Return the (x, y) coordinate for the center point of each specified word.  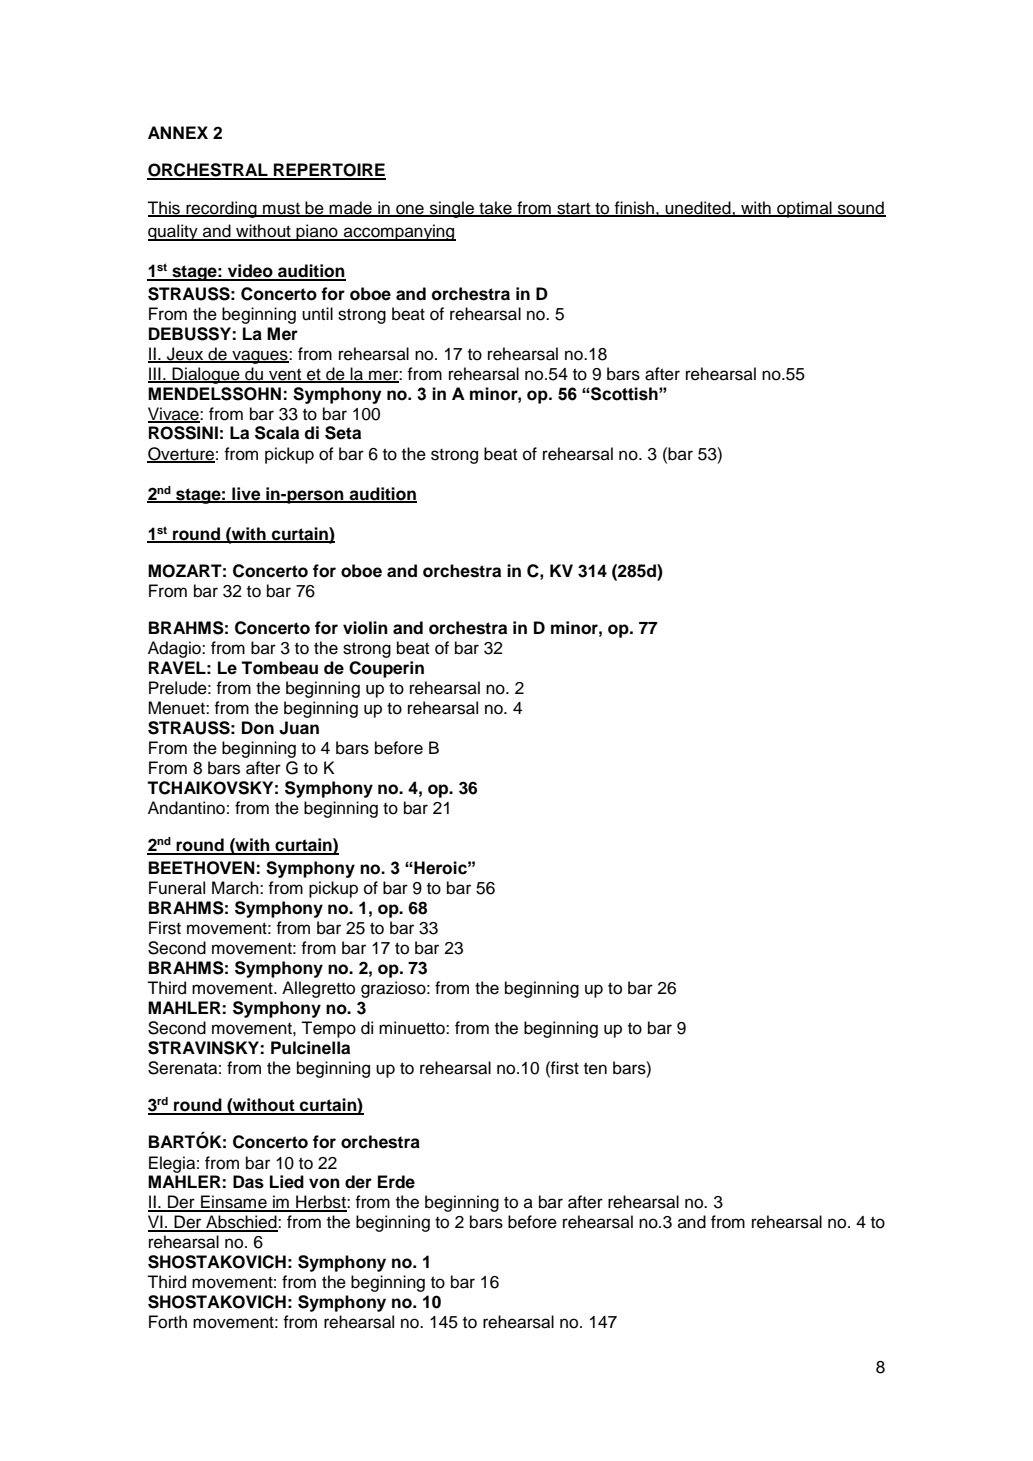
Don (258, 728)
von (324, 1183)
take (495, 209)
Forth (168, 1322)
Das (248, 1182)
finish (634, 209)
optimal (804, 209)
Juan (299, 728)
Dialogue (206, 375)
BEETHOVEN (201, 868)
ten (595, 1068)
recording (221, 209)
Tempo (328, 1029)
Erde (396, 1182)
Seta (343, 433)
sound (861, 209)
